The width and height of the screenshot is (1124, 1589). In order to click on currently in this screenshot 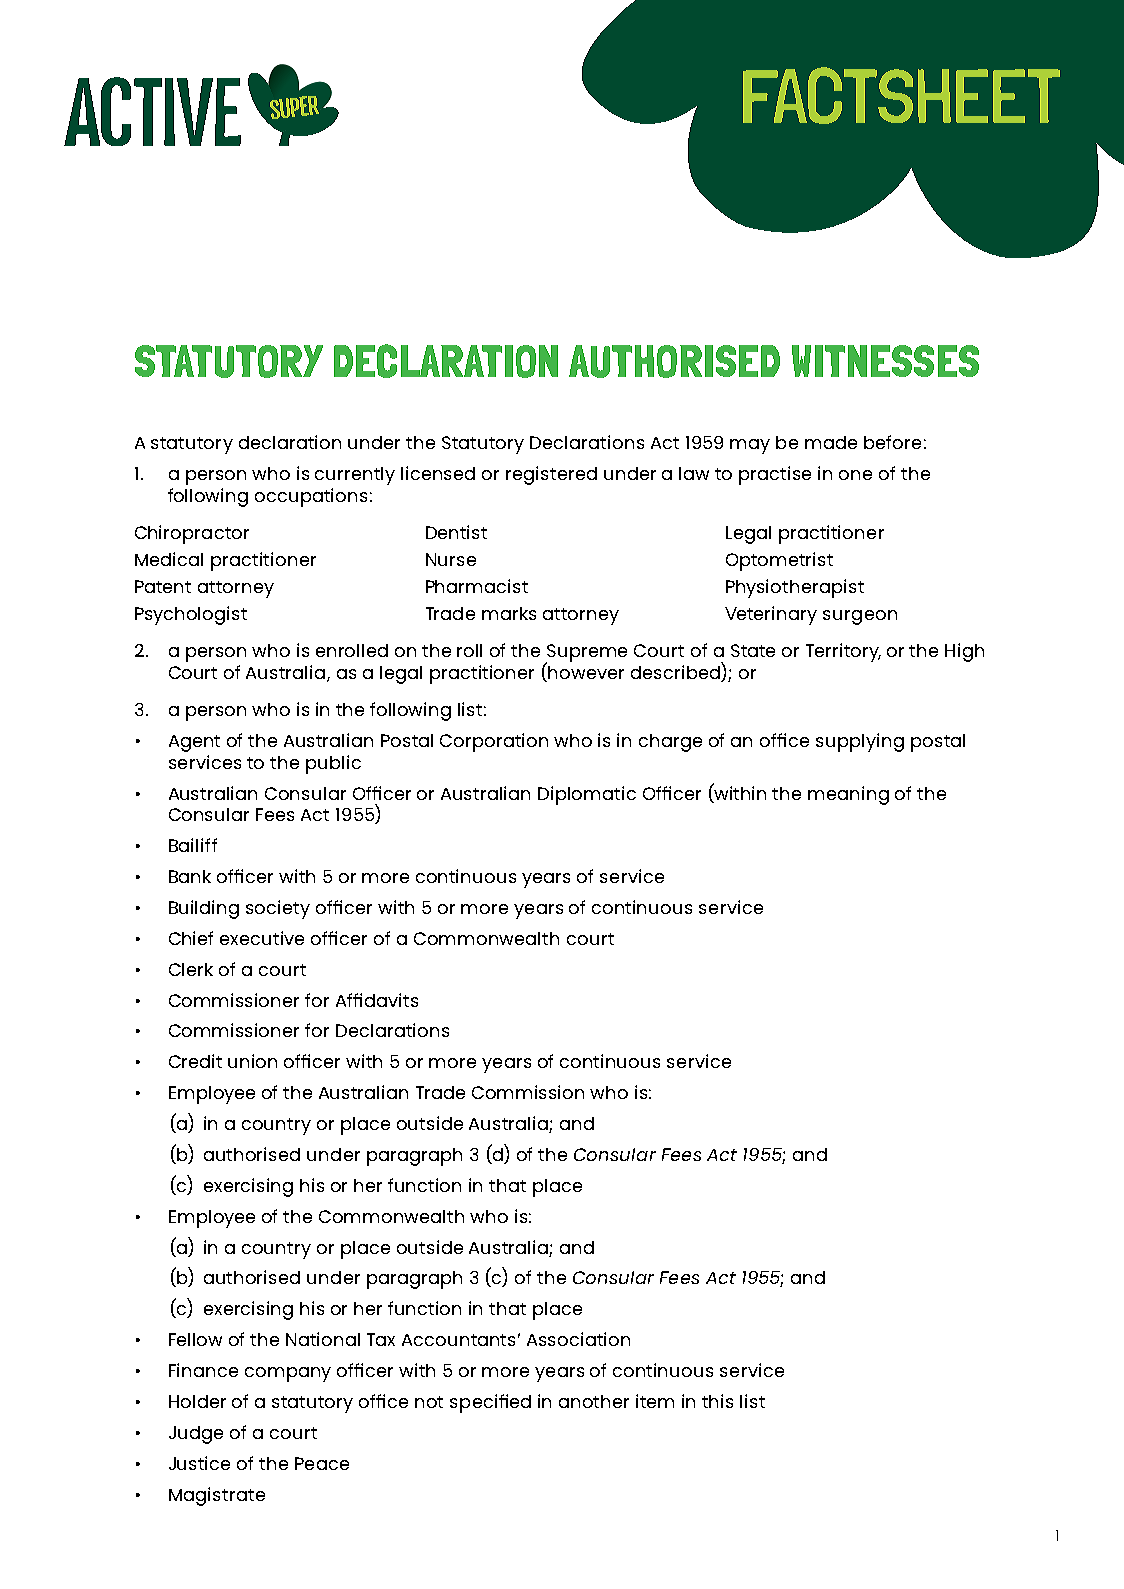, I will do `click(355, 476)`.
